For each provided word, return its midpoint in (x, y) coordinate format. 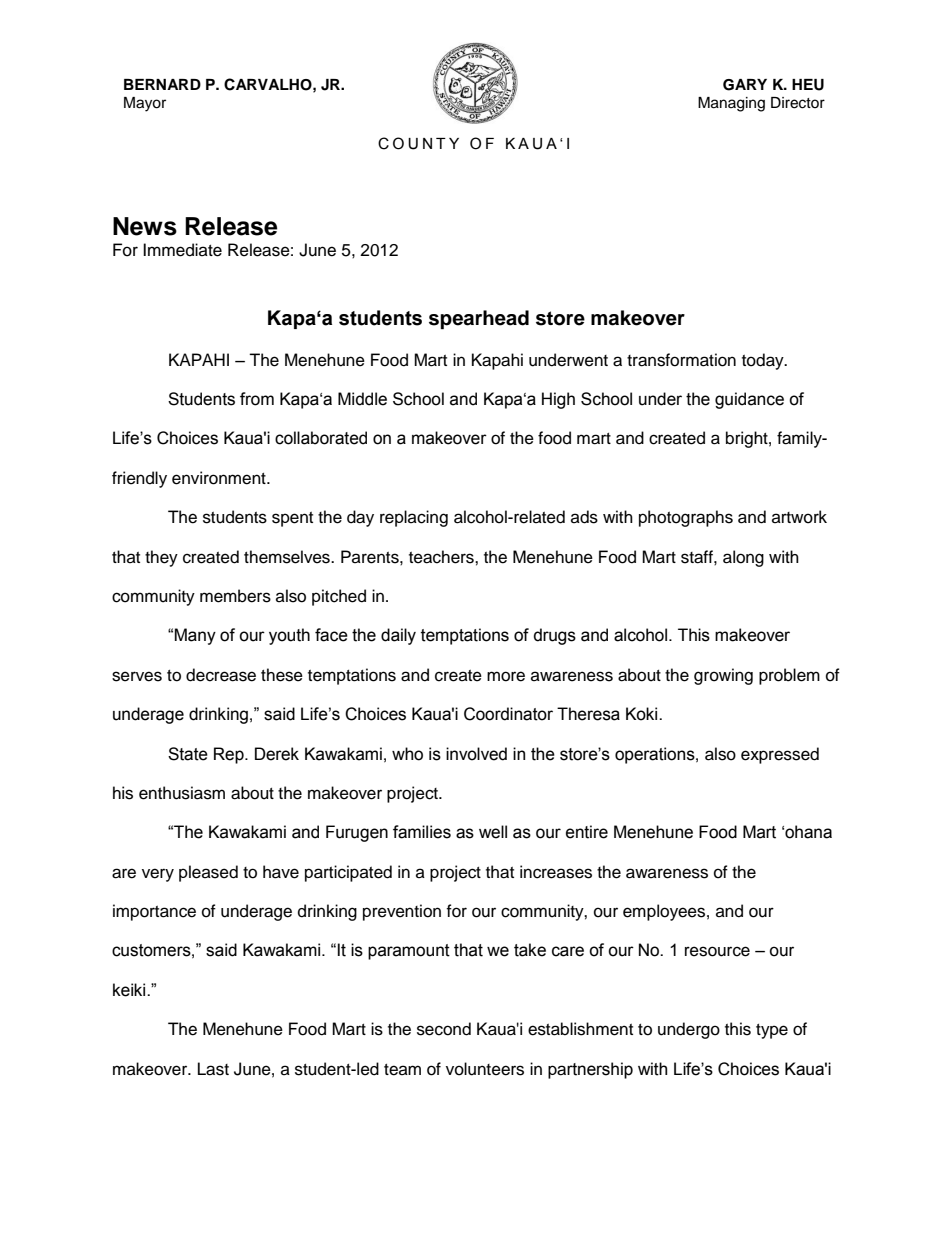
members (235, 596)
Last (213, 1069)
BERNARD (162, 84)
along (743, 558)
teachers (442, 557)
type (772, 1031)
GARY (745, 85)
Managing (731, 104)
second (444, 1029)
